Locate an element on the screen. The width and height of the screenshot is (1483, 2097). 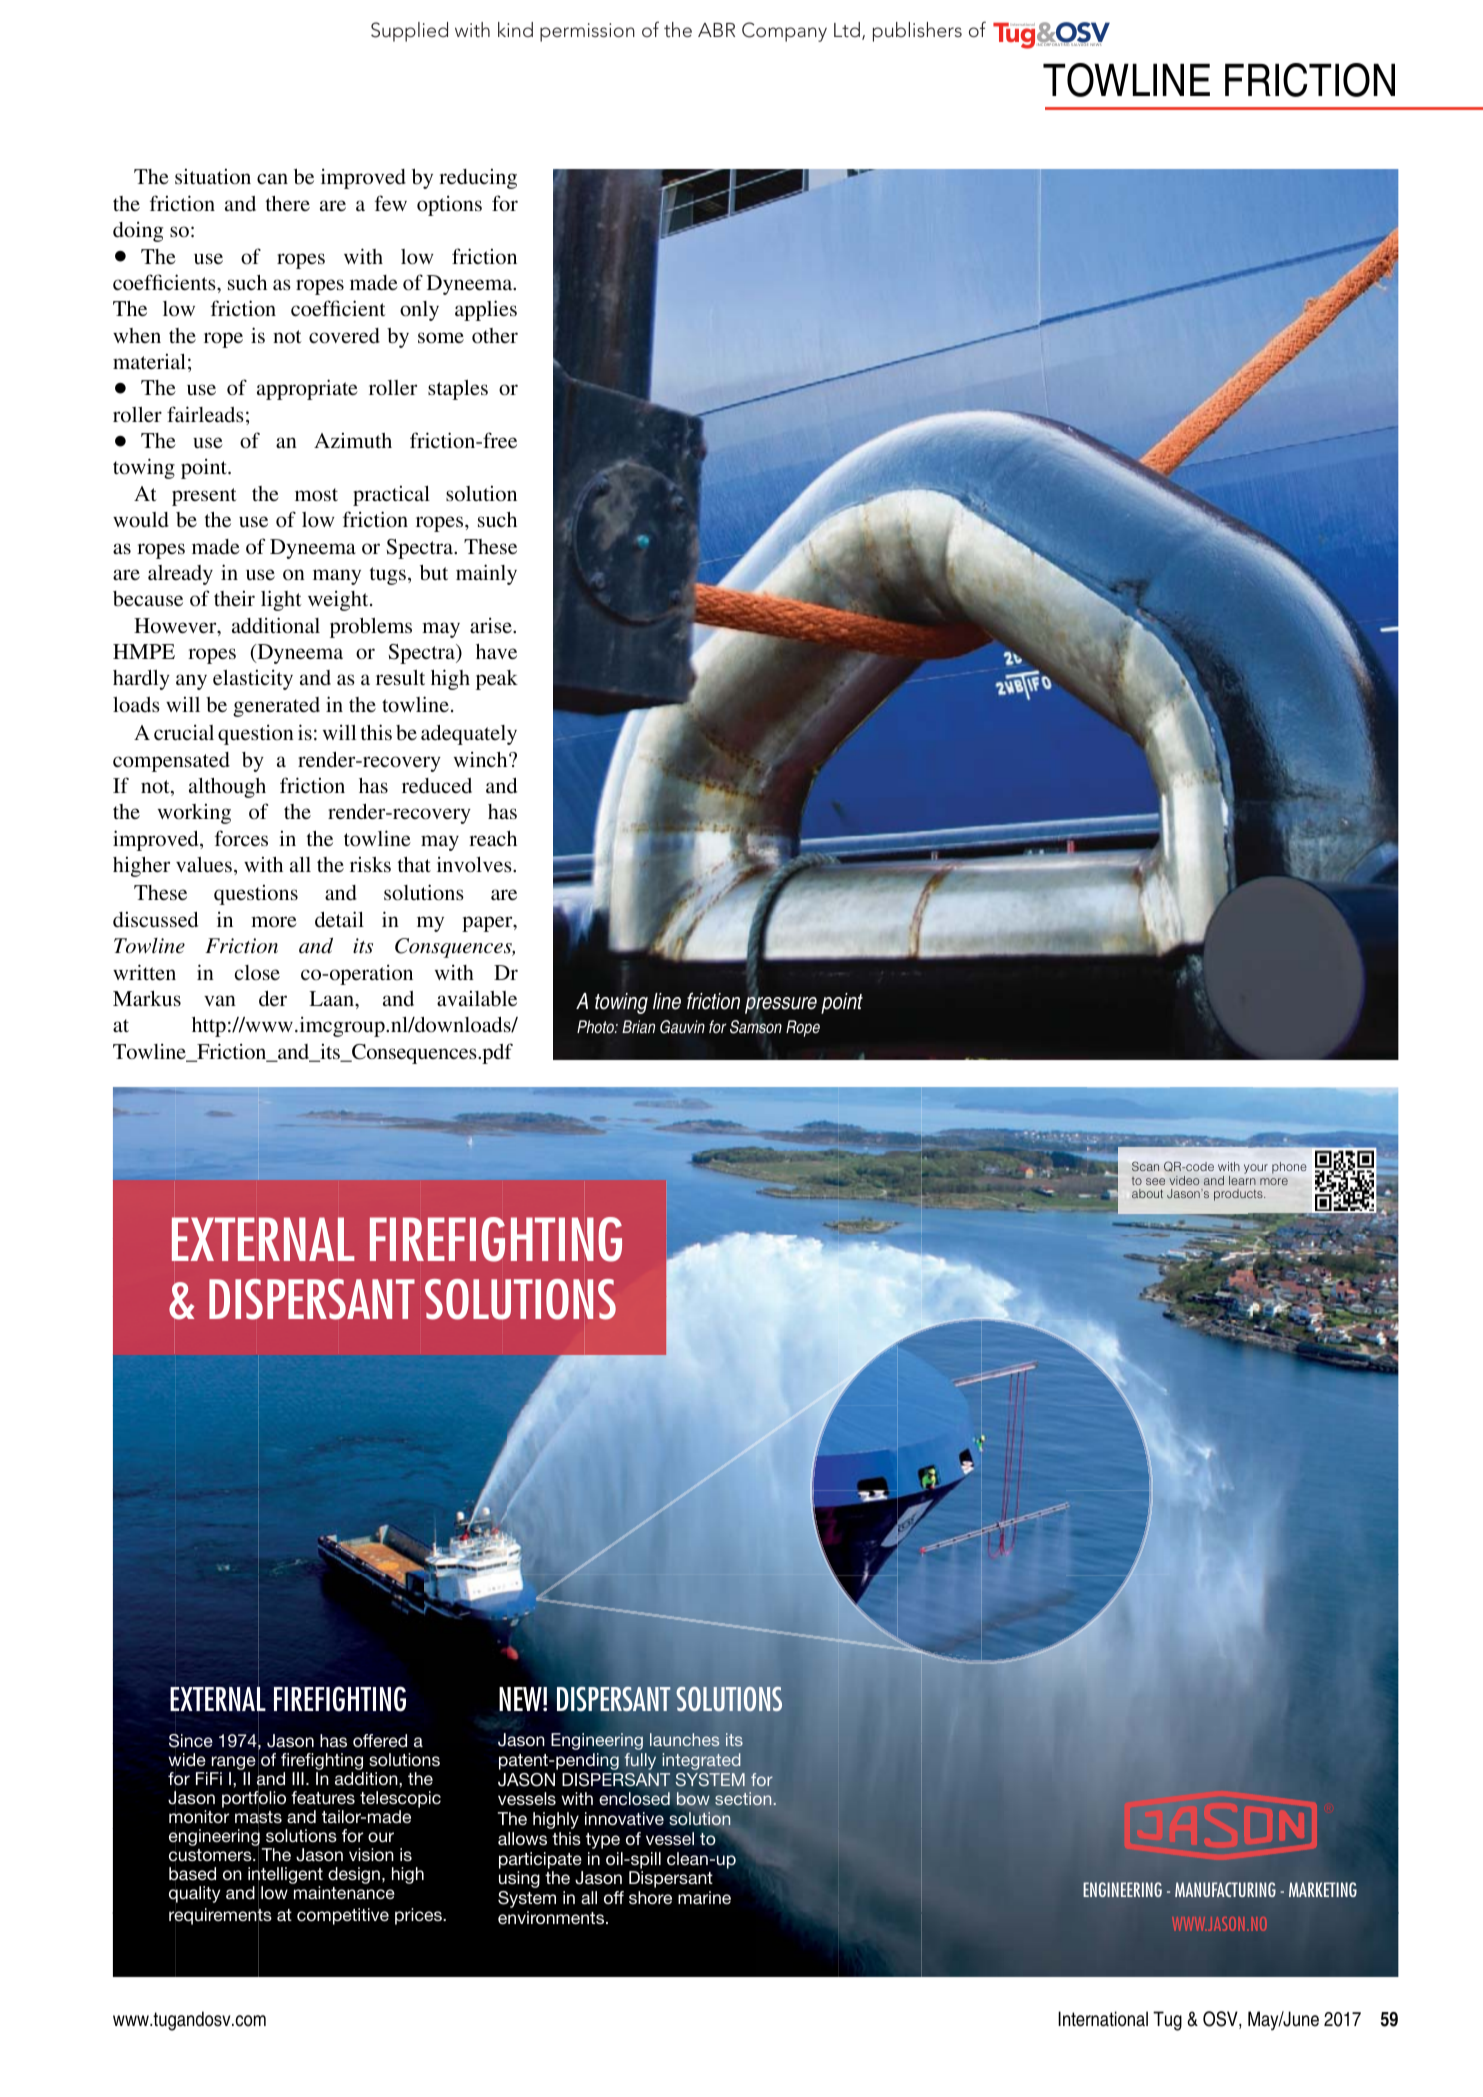
van is located at coordinates (220, 1000).
